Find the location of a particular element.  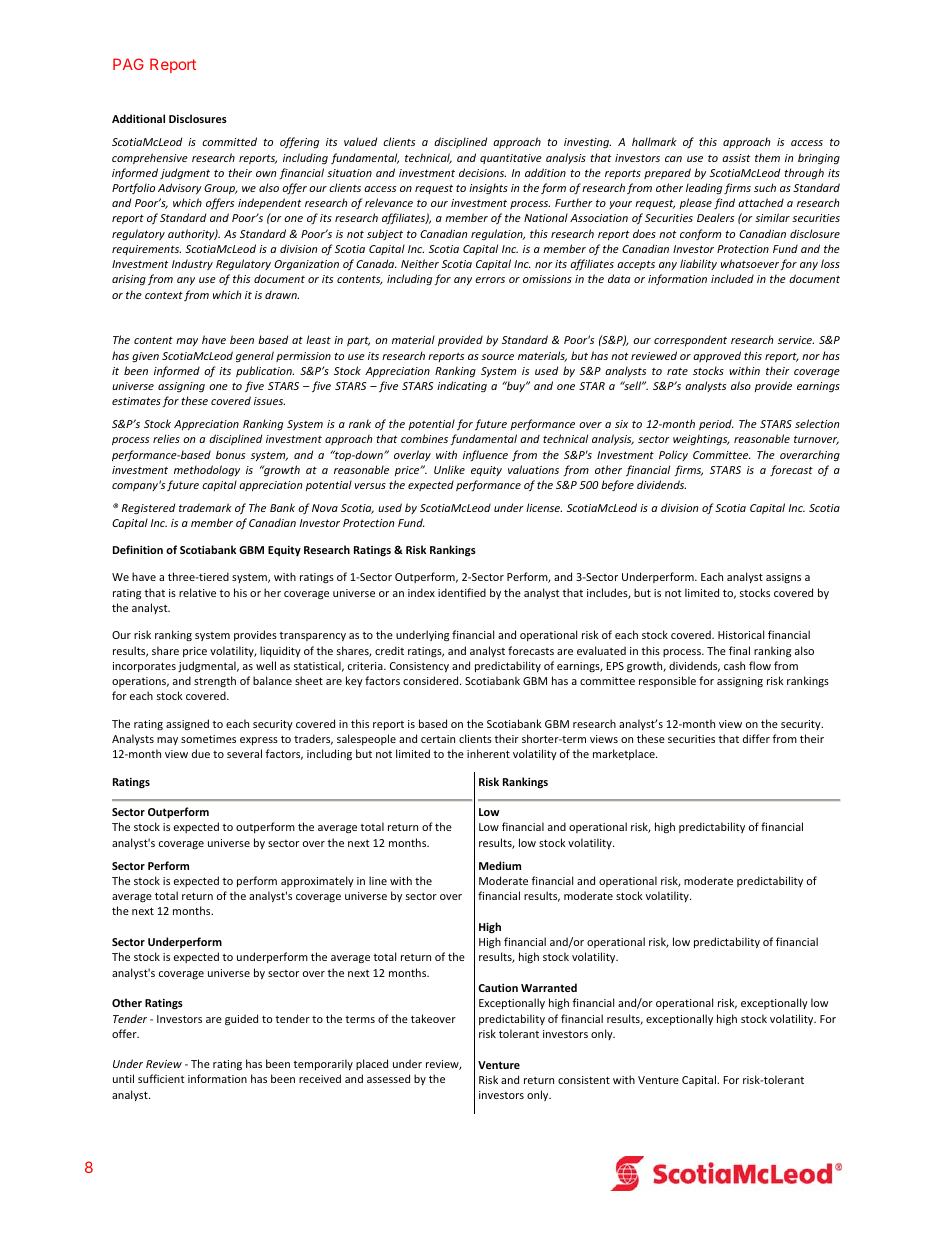

weightings is located at coordinates (701, 439).
